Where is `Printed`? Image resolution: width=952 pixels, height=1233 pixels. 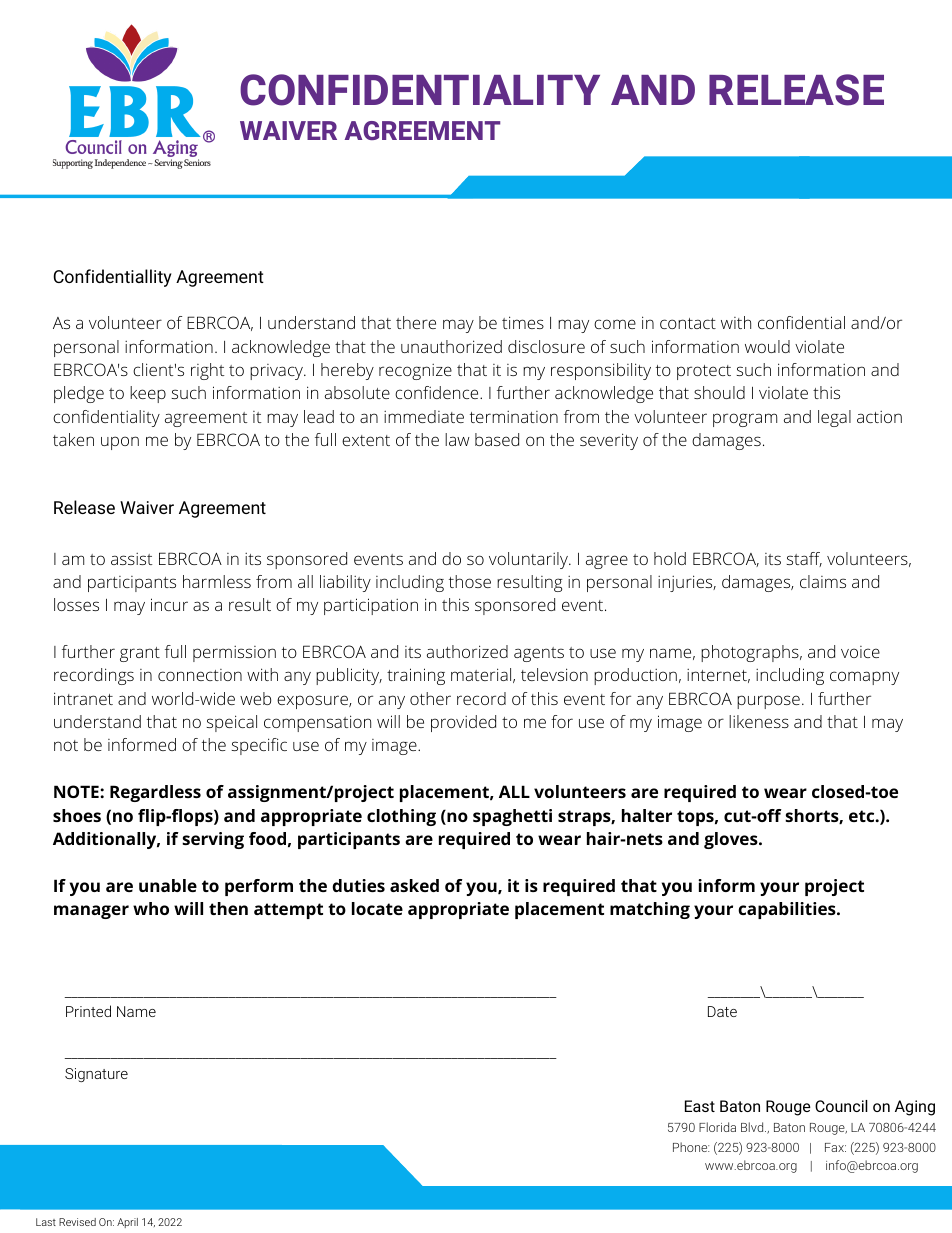 Printed is located at coordinates (88, 1011).
